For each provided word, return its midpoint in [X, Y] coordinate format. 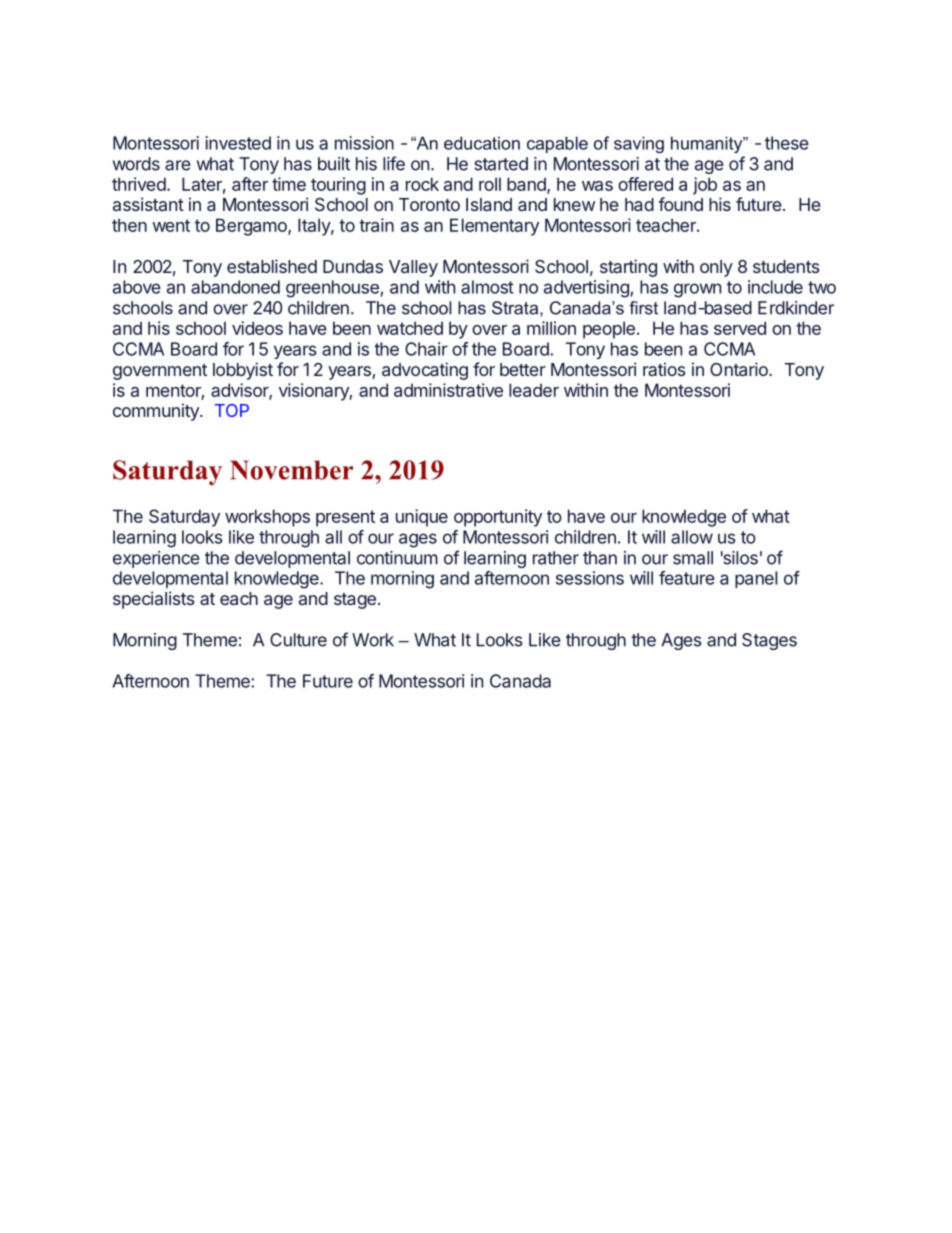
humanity [708, 145]
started [501, 164]
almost [487, 287]
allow [692, 537]
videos [257, 328]
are [178, 165]
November [291, 470]
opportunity [498, 518]
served [740, 328]
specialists [154, 600]
